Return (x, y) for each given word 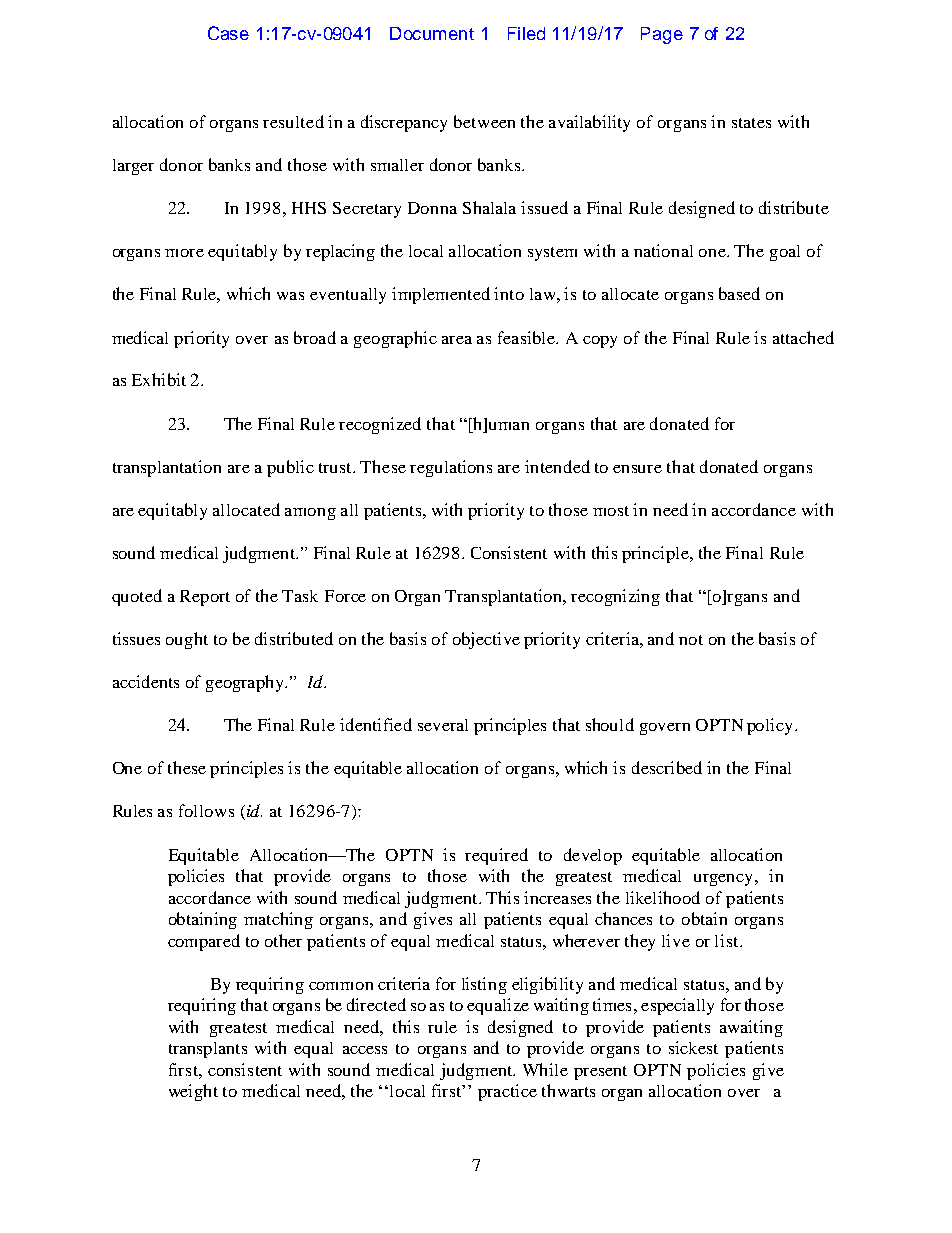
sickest (693, 1047)
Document (432, 33)
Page (662, 35)
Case (228, 33)
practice (507, 1092)
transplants (208, 1050)
